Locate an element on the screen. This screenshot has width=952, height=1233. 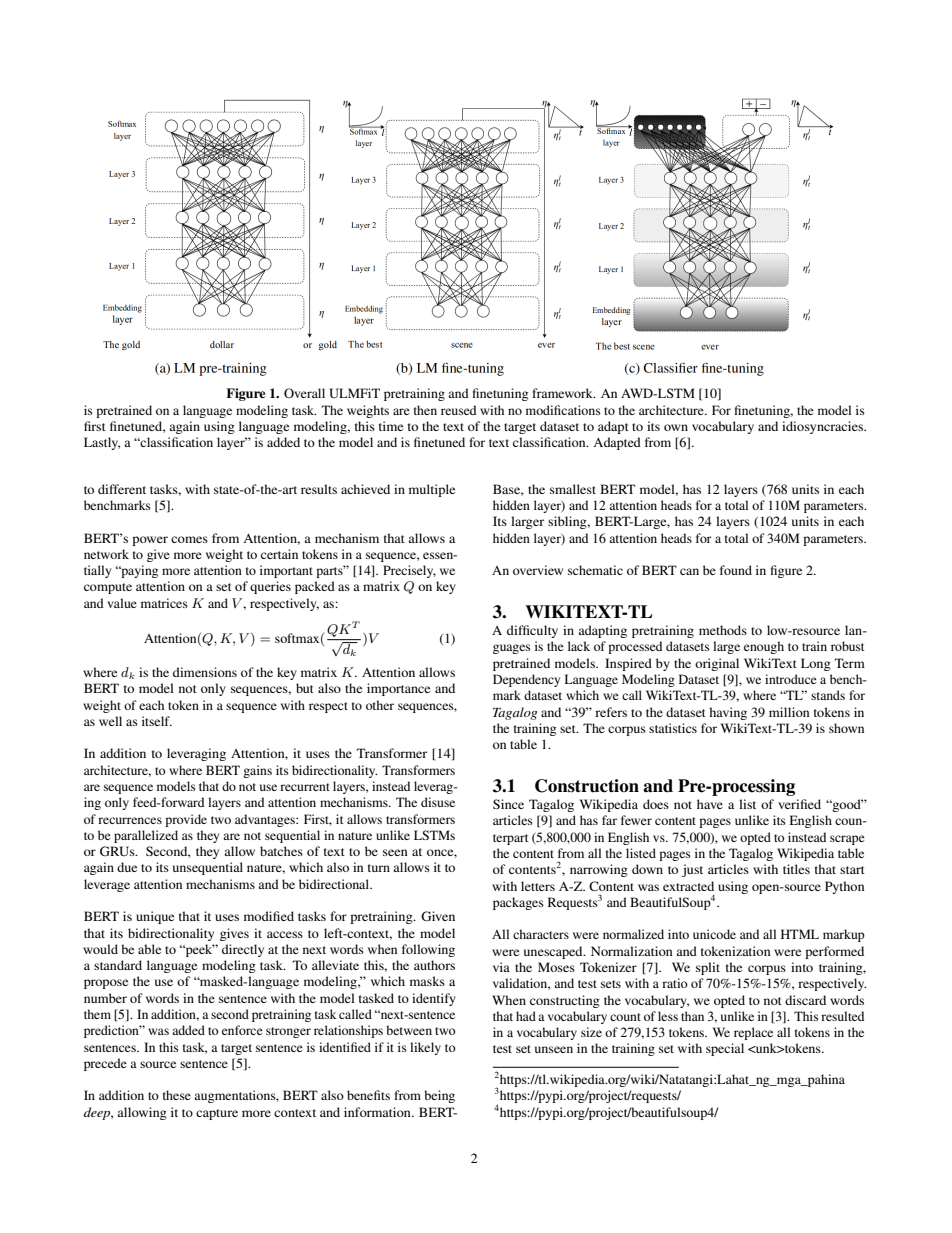
special is located at coordinates (725, 1049).
